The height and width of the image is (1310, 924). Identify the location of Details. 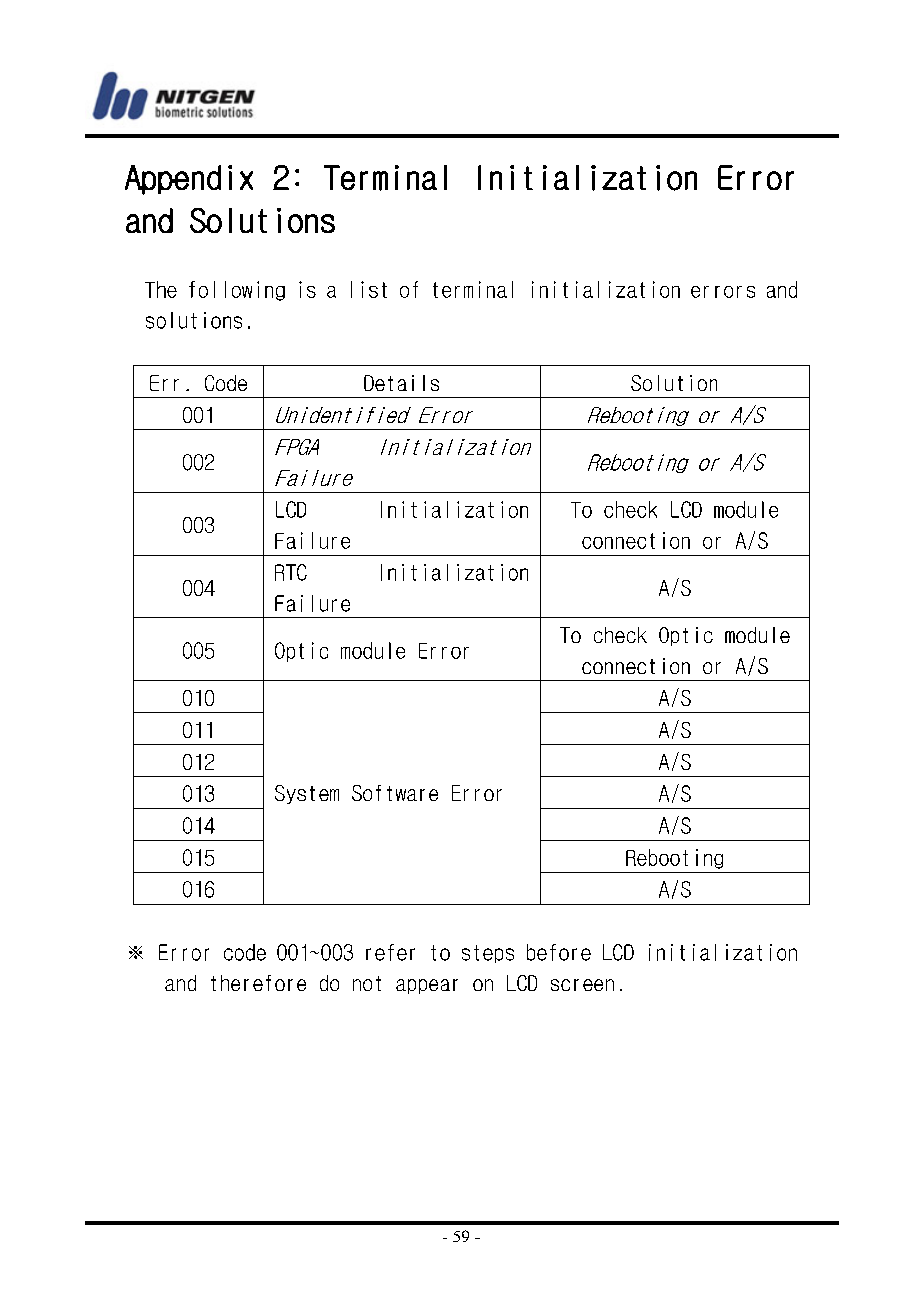
(401, 383).
